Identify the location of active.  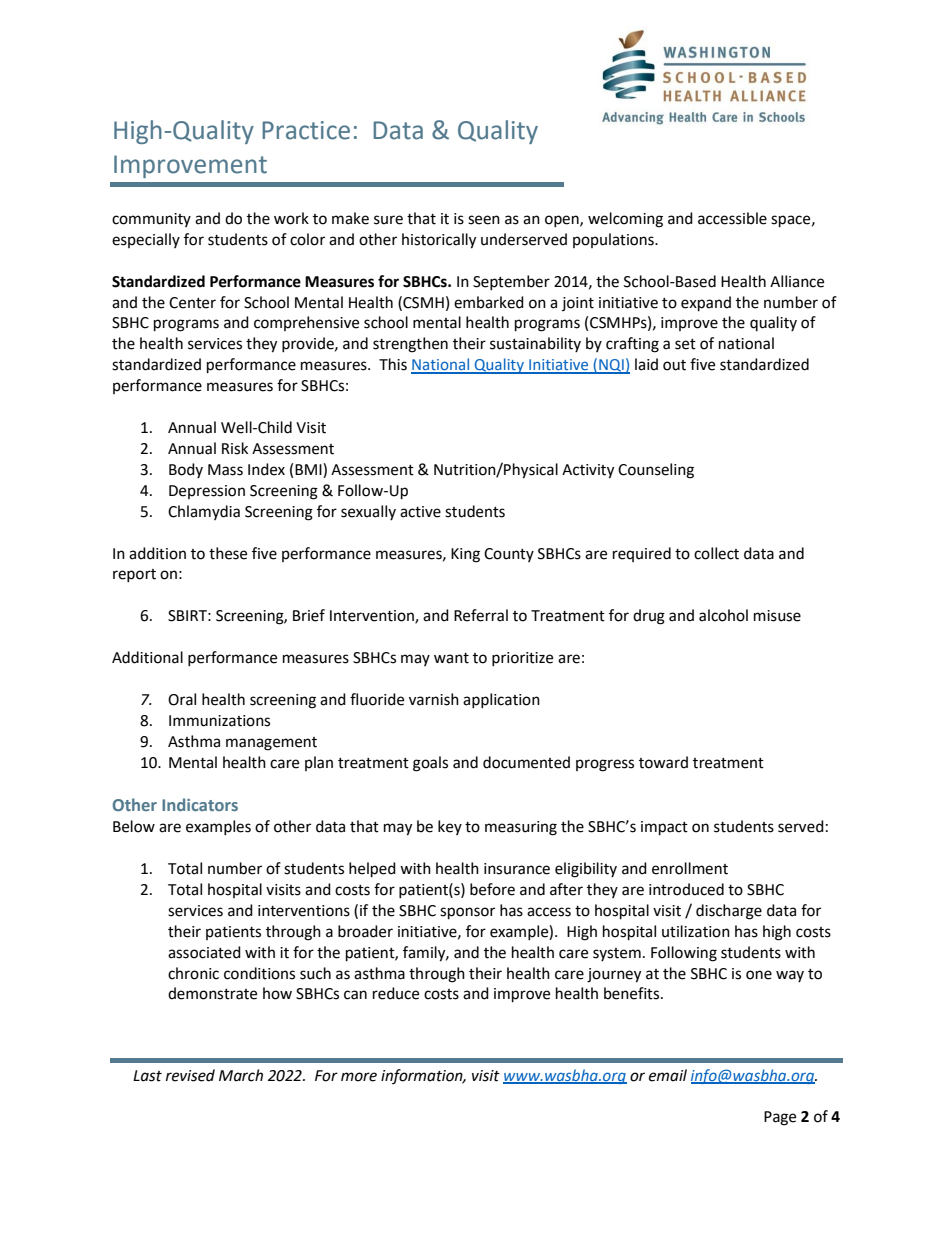
(420, 512).
